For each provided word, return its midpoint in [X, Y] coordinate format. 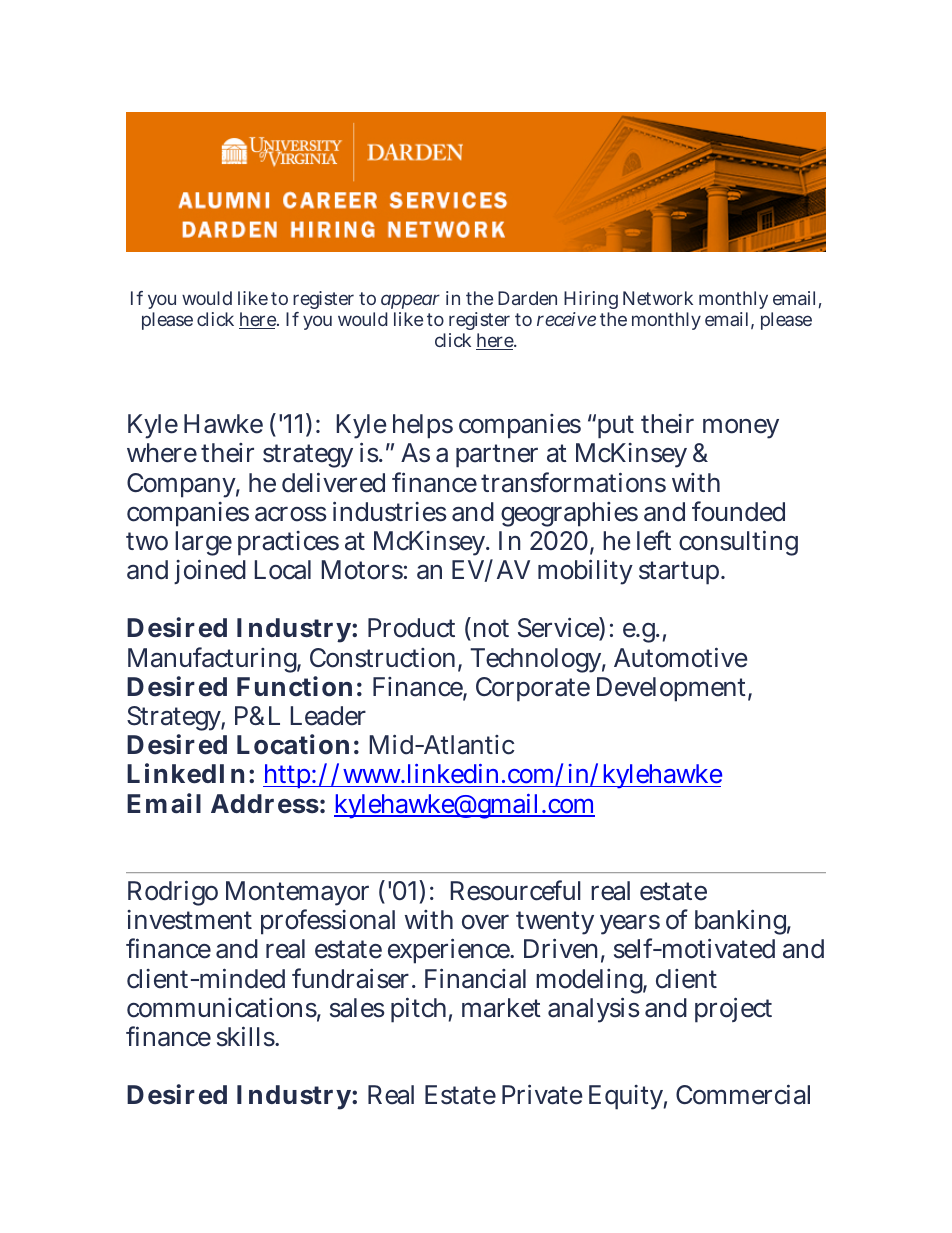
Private [542, 1094]
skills [246, 1036]
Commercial [743, 1094]
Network [658, 298]
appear [410, 301]
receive [566, 319]
